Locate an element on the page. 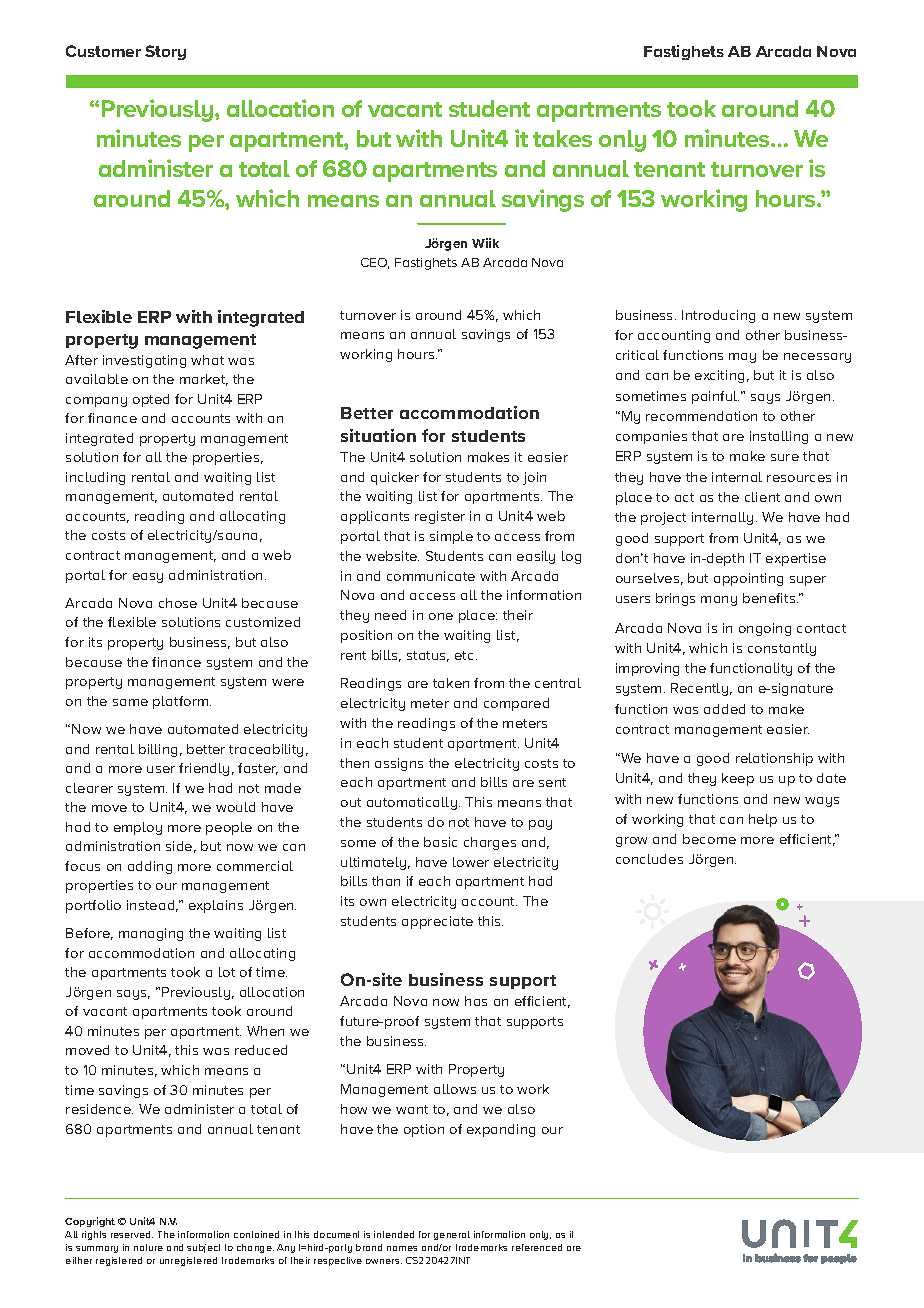  takes is located at coordinates (562, 138).
